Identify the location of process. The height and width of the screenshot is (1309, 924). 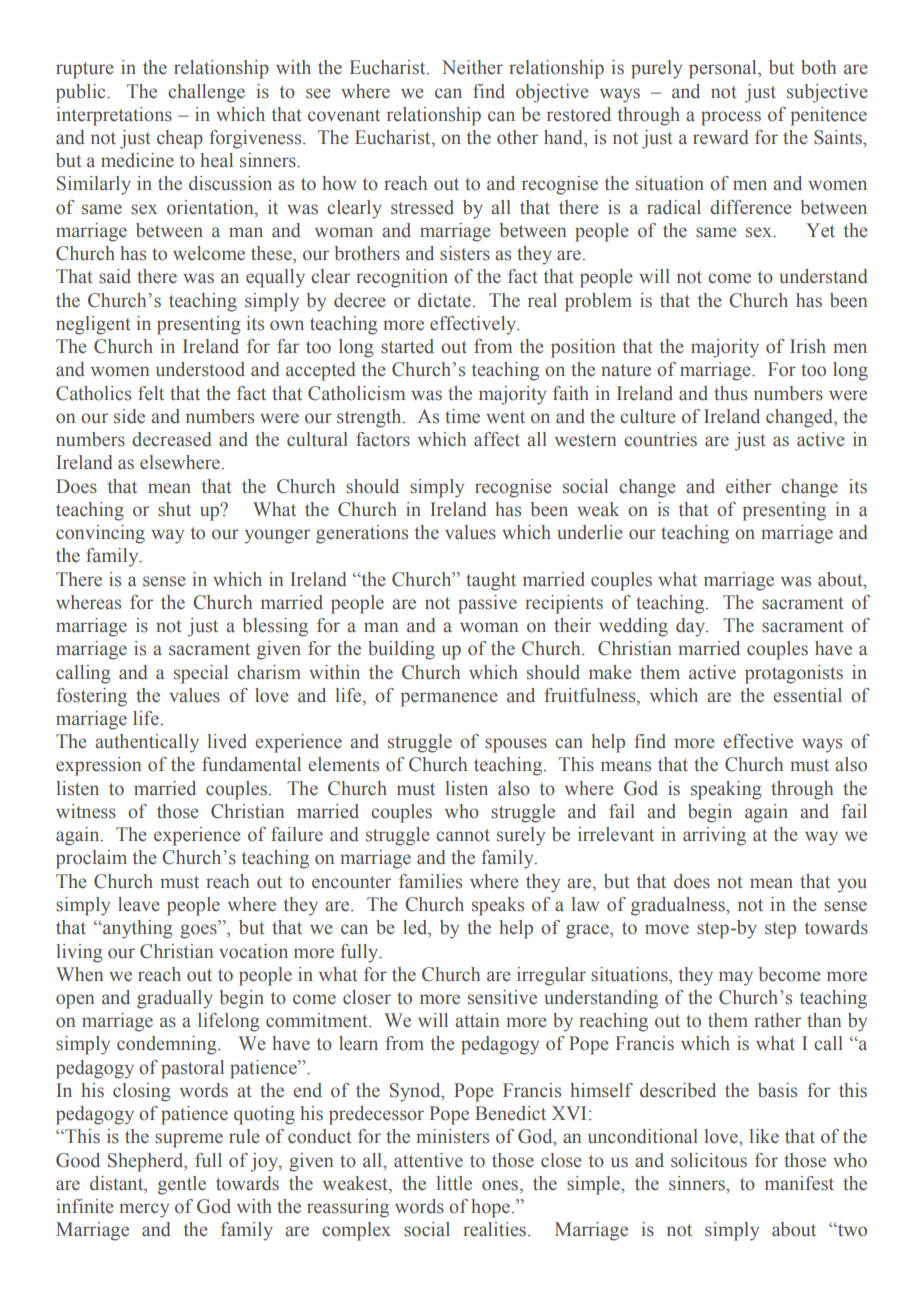
(731, 118).
